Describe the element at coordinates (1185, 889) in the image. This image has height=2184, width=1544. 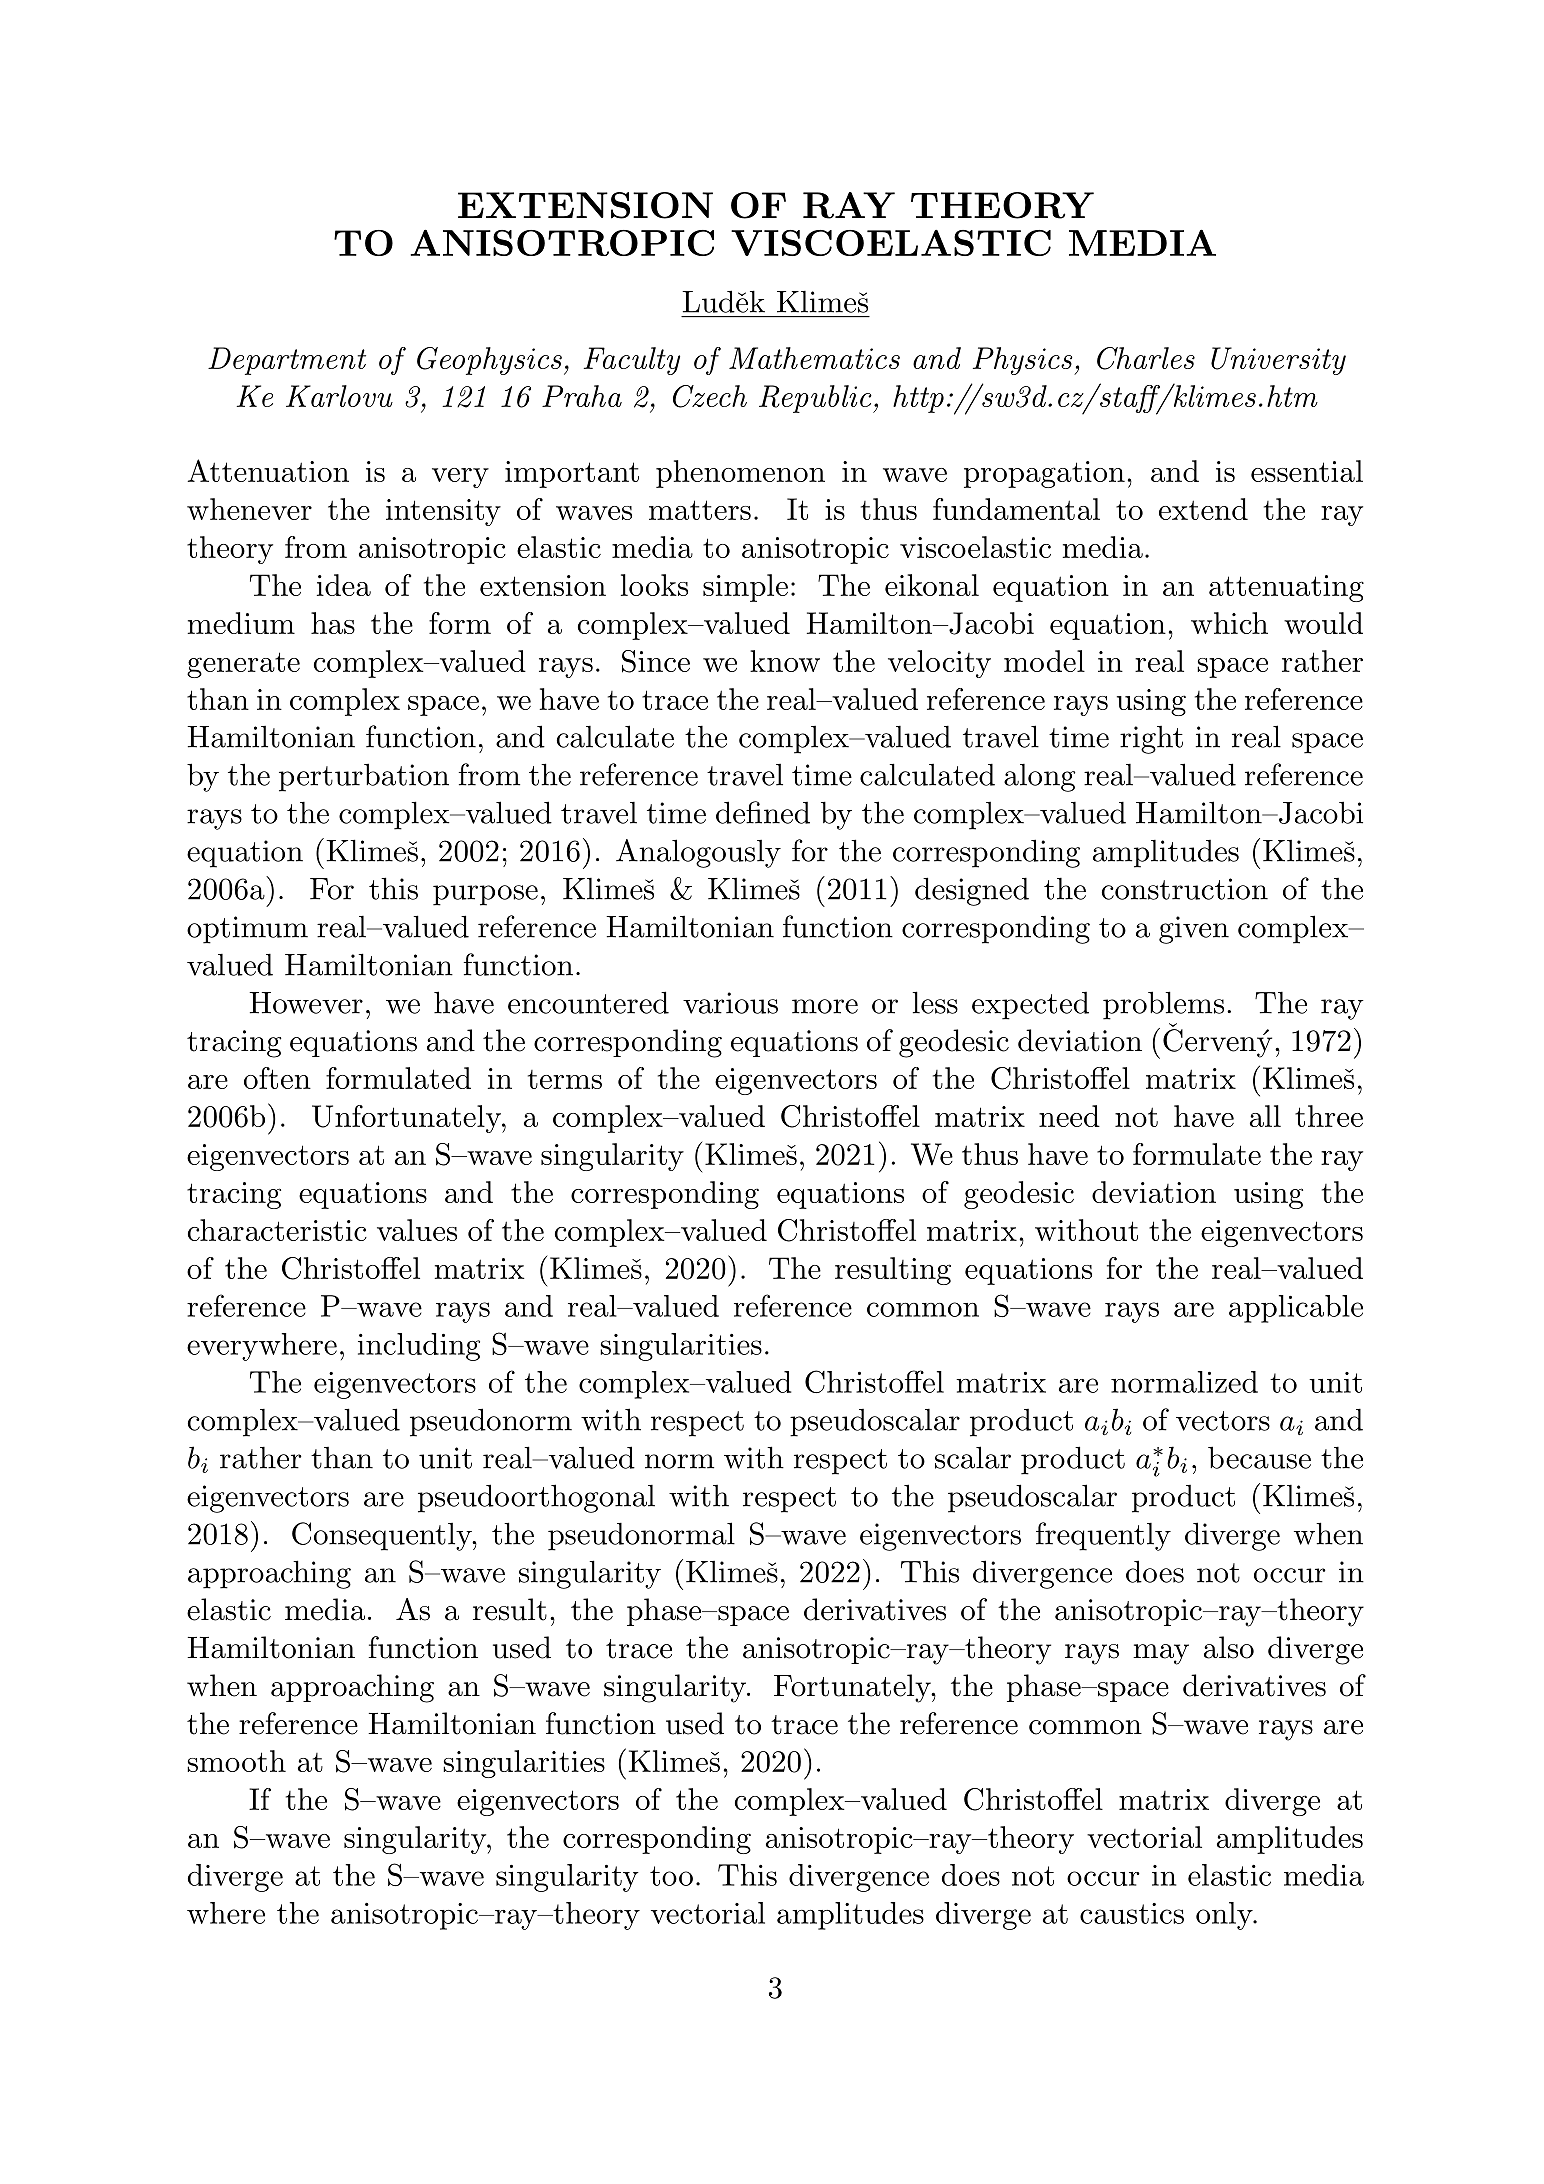
I see `construction` at that location.
